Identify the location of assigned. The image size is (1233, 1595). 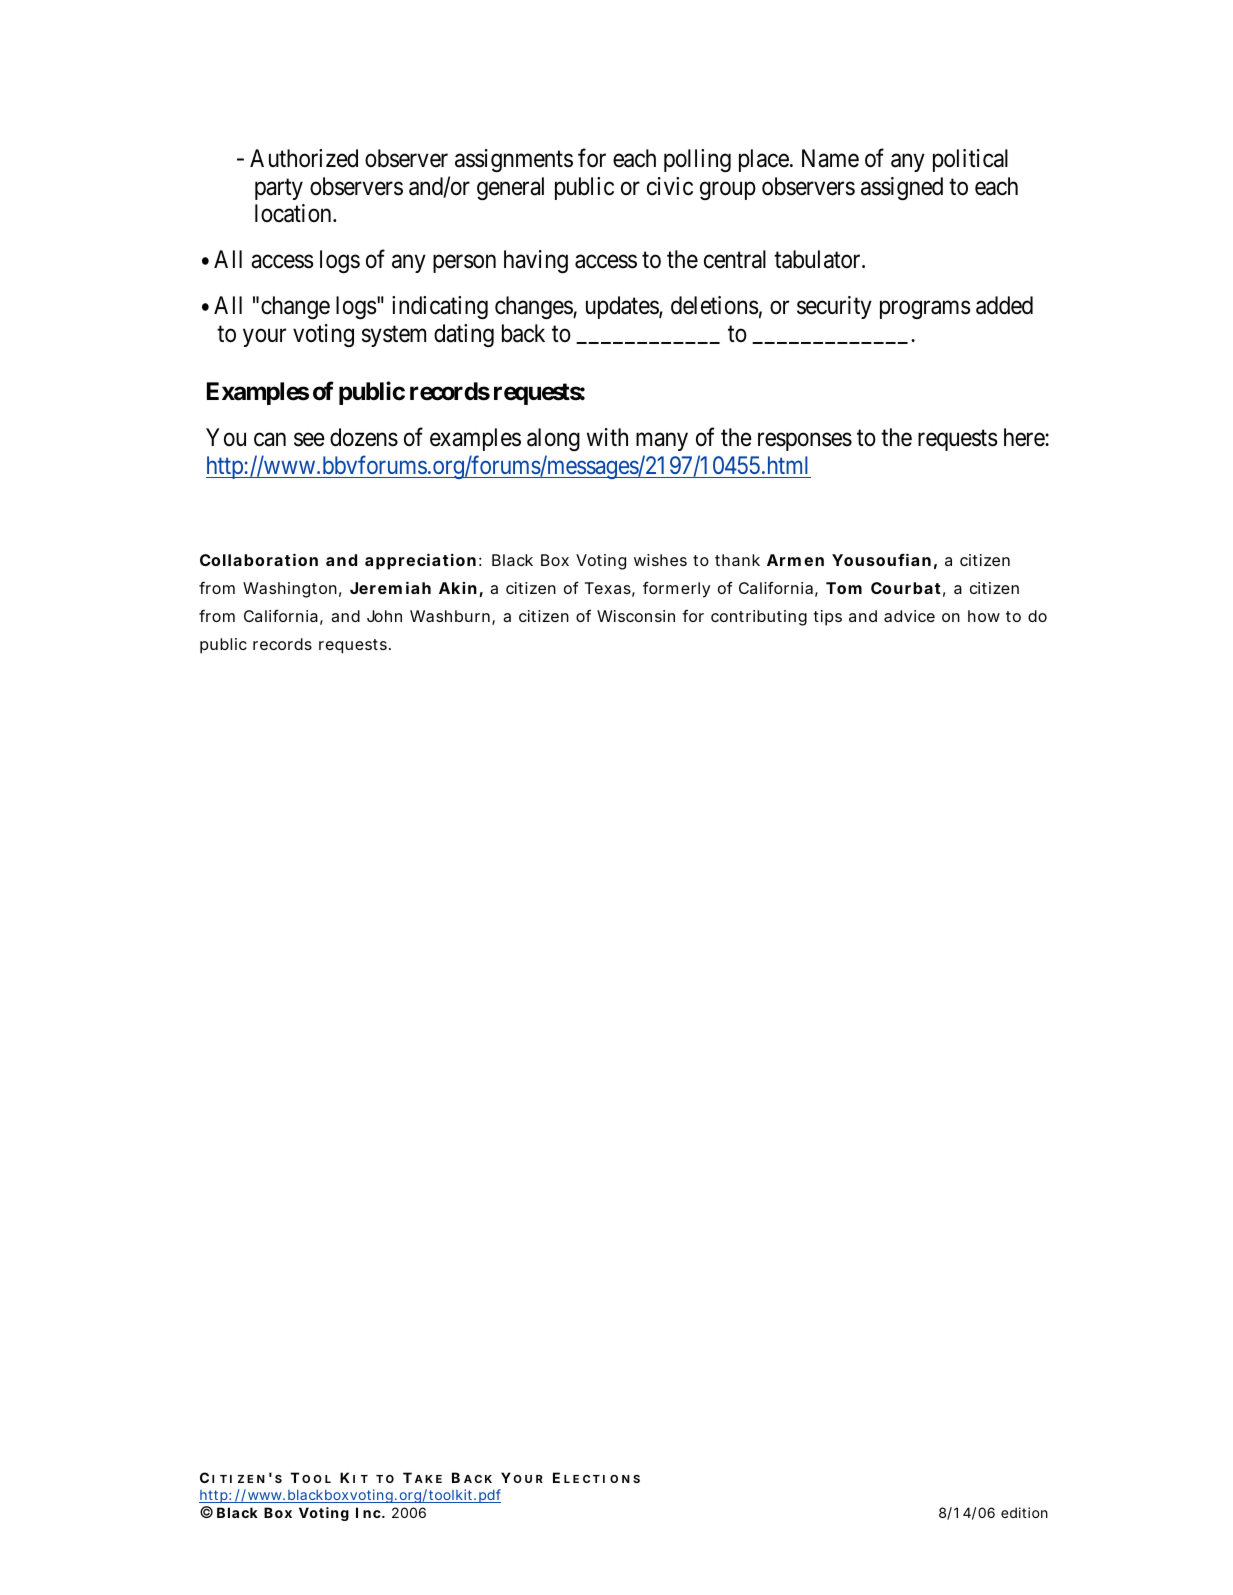
(902, 188).
